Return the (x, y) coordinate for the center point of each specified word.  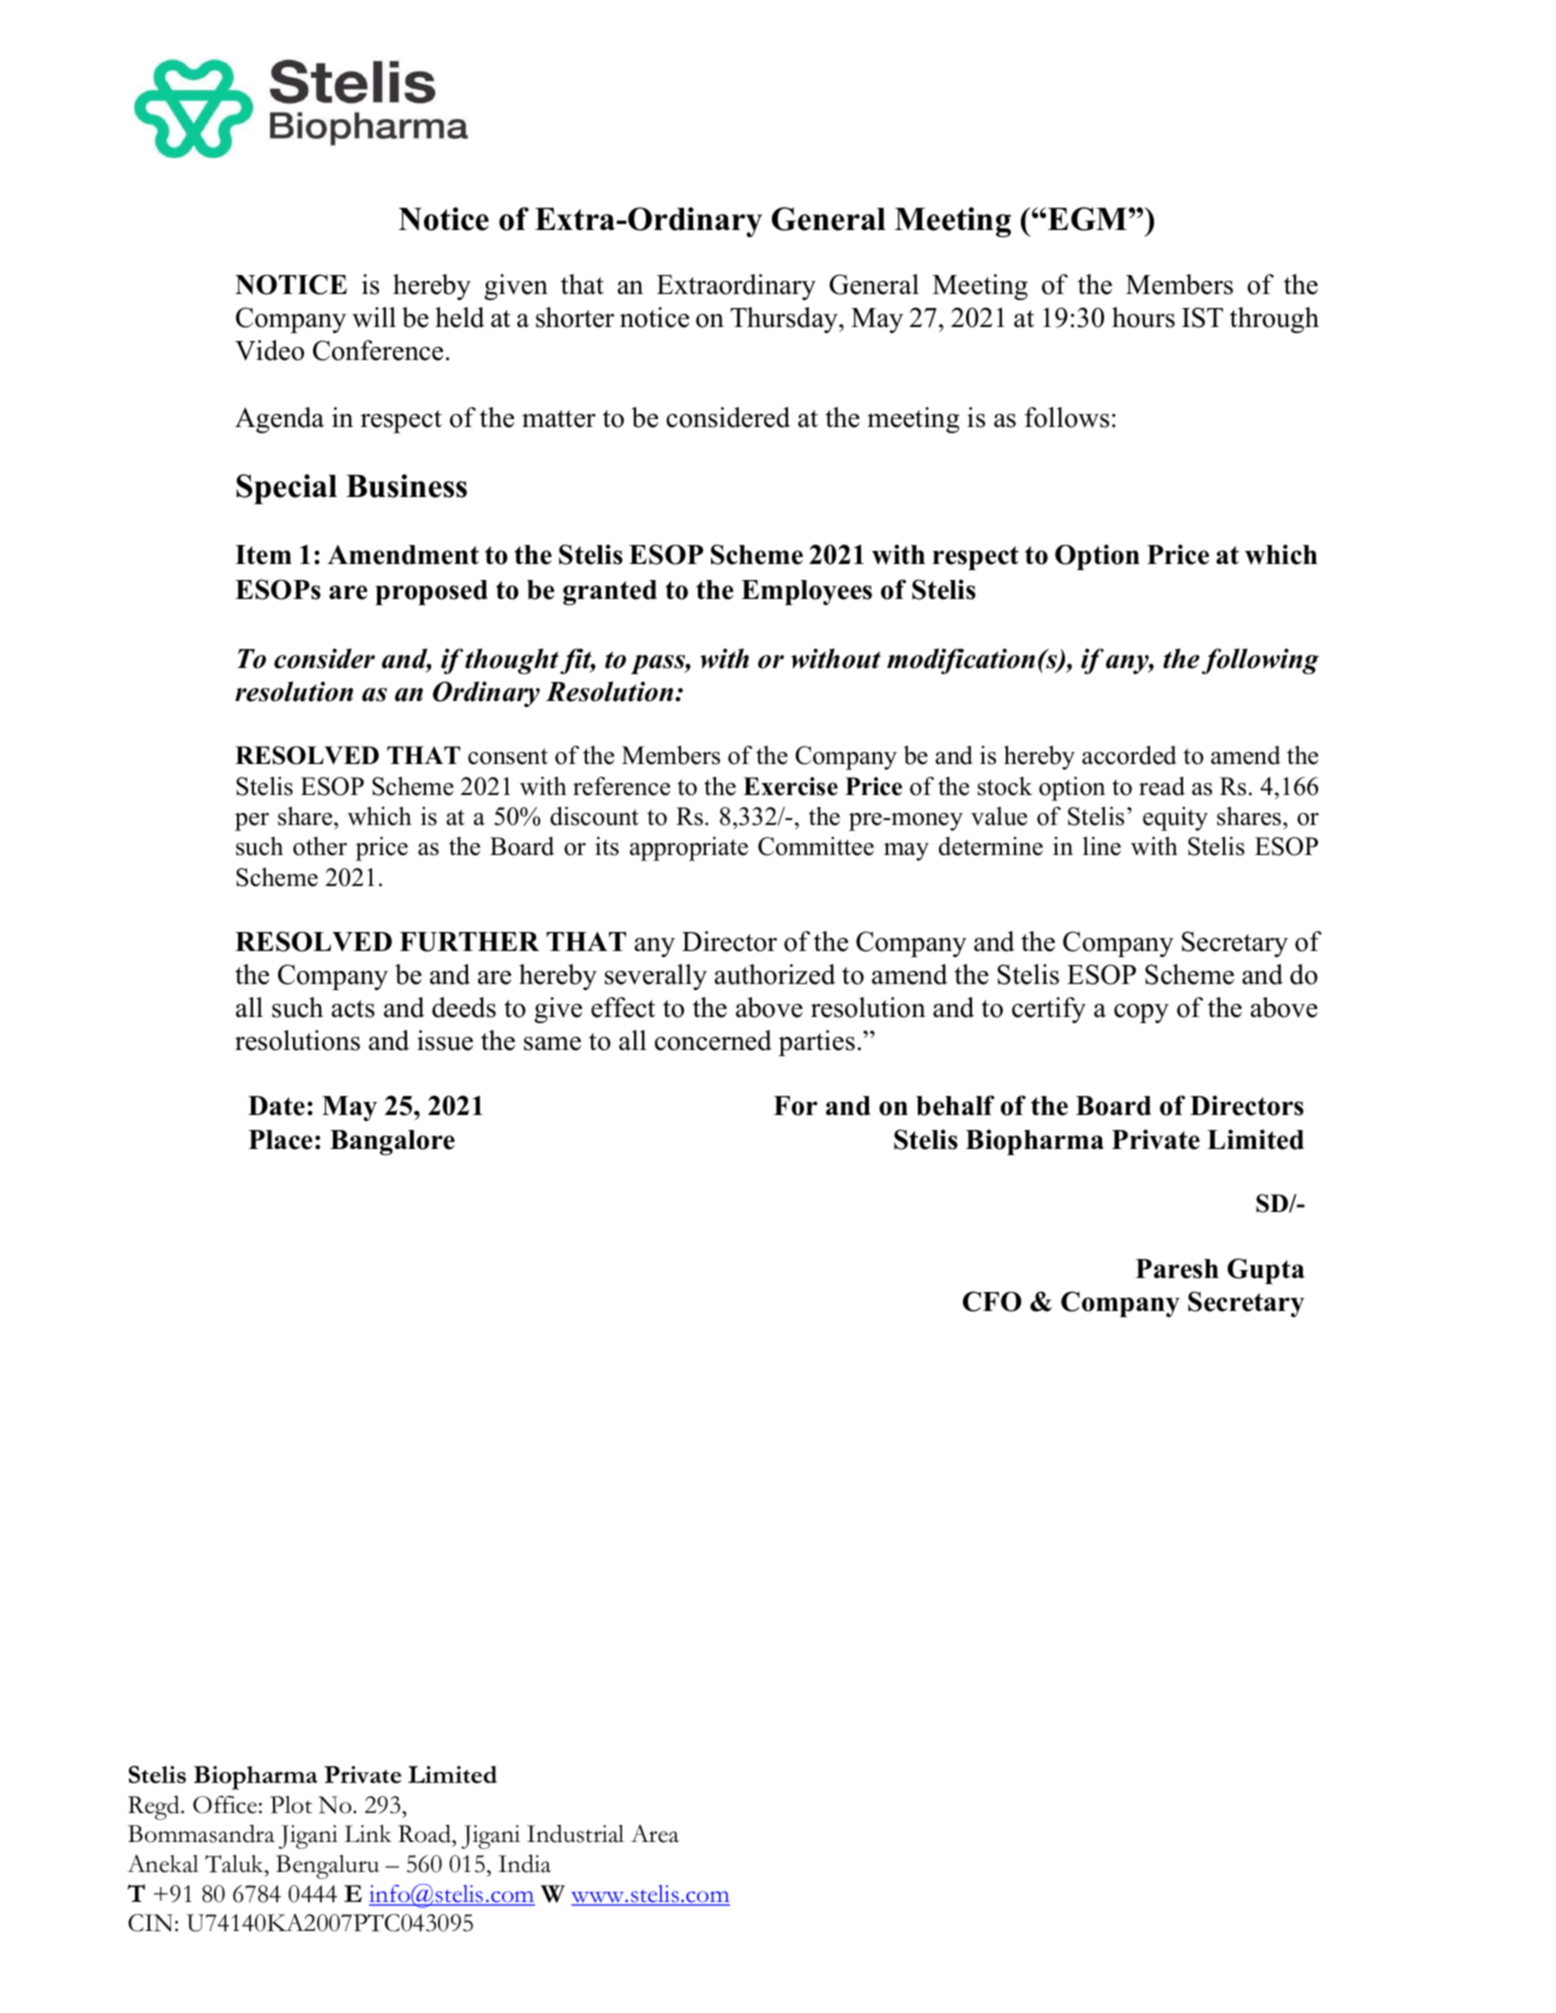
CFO (992, 1301)
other (320, 846)
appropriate (689, 848)
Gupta (1266, 1271)
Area (655, 1834)
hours (1143, 317)
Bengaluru (327, 1867)
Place (281, 1140)
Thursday (785, 320)
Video (269, 350)
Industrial (575, 1833)
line (1102, 846)
